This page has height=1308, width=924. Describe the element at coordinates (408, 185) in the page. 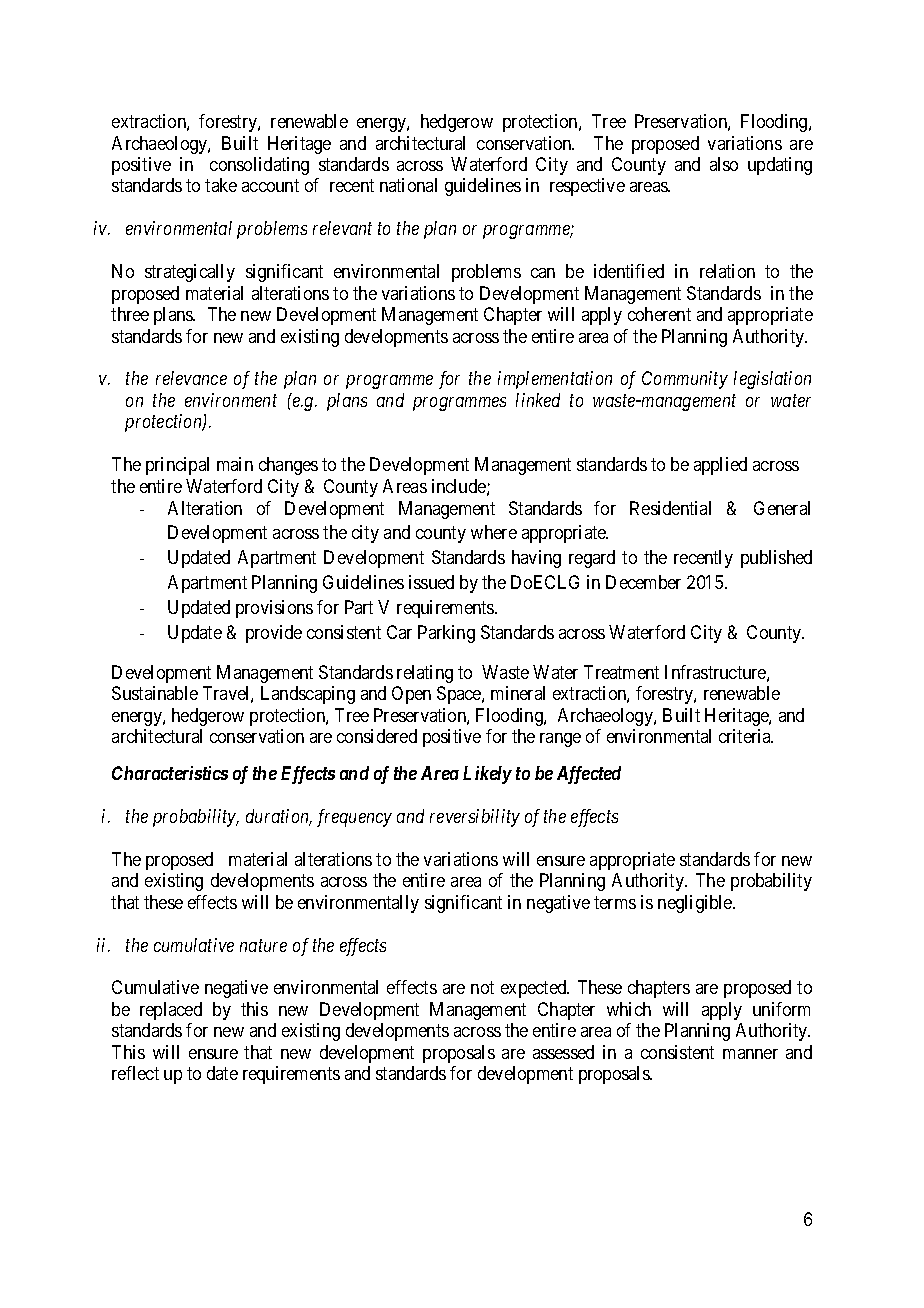

I see `national` at that location.
